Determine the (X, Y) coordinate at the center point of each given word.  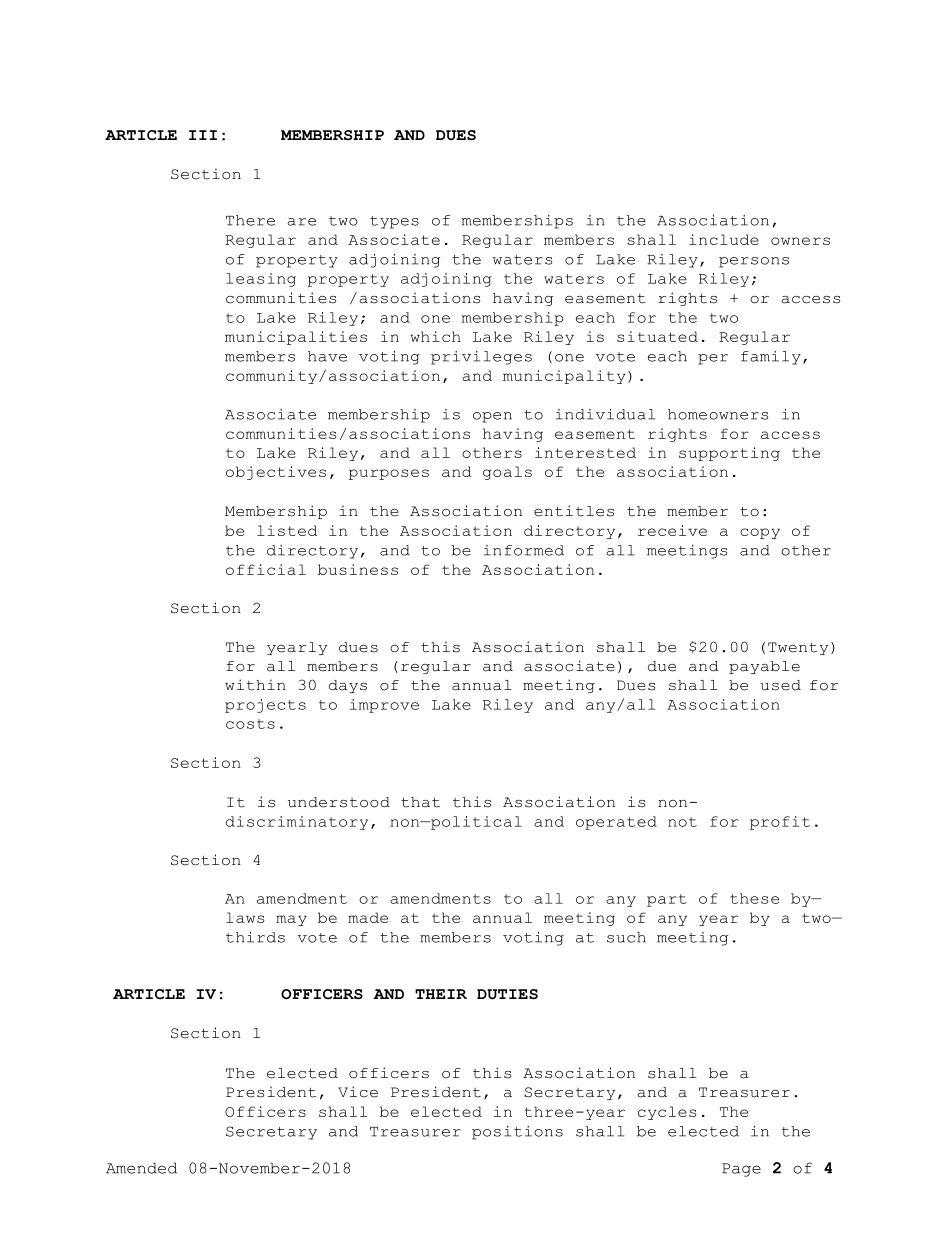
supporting (729, 454)
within (255, 685)
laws (245, 917)
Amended (141, 1168)
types (394, 222)
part (667, 900)
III (203, 135)
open (492, 417)
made (368, 917)
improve (384, 706)
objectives (276, 473)
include (724, 239)
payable (764, 667)
